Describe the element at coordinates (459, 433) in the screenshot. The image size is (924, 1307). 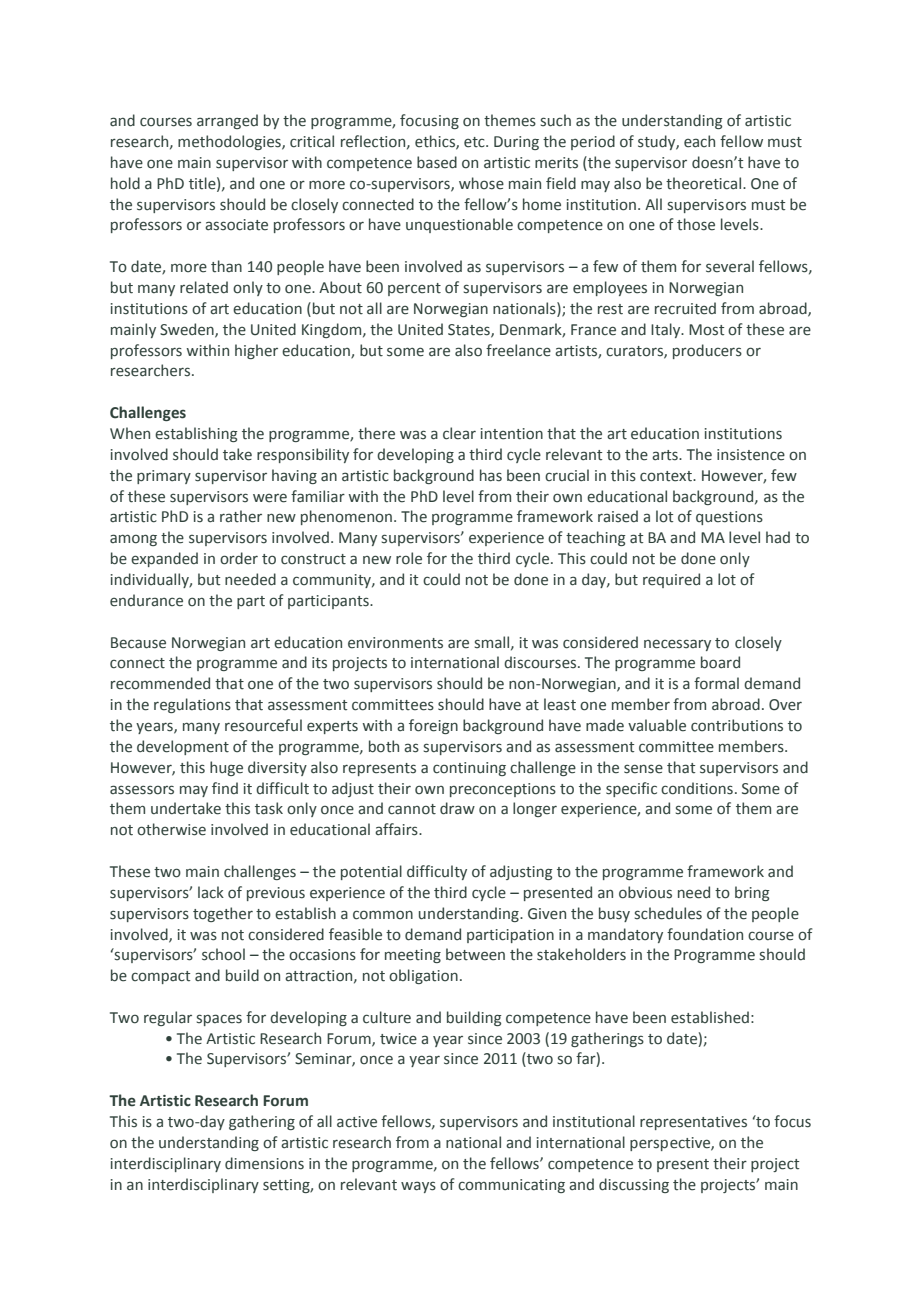
I see `clear` at that location.
